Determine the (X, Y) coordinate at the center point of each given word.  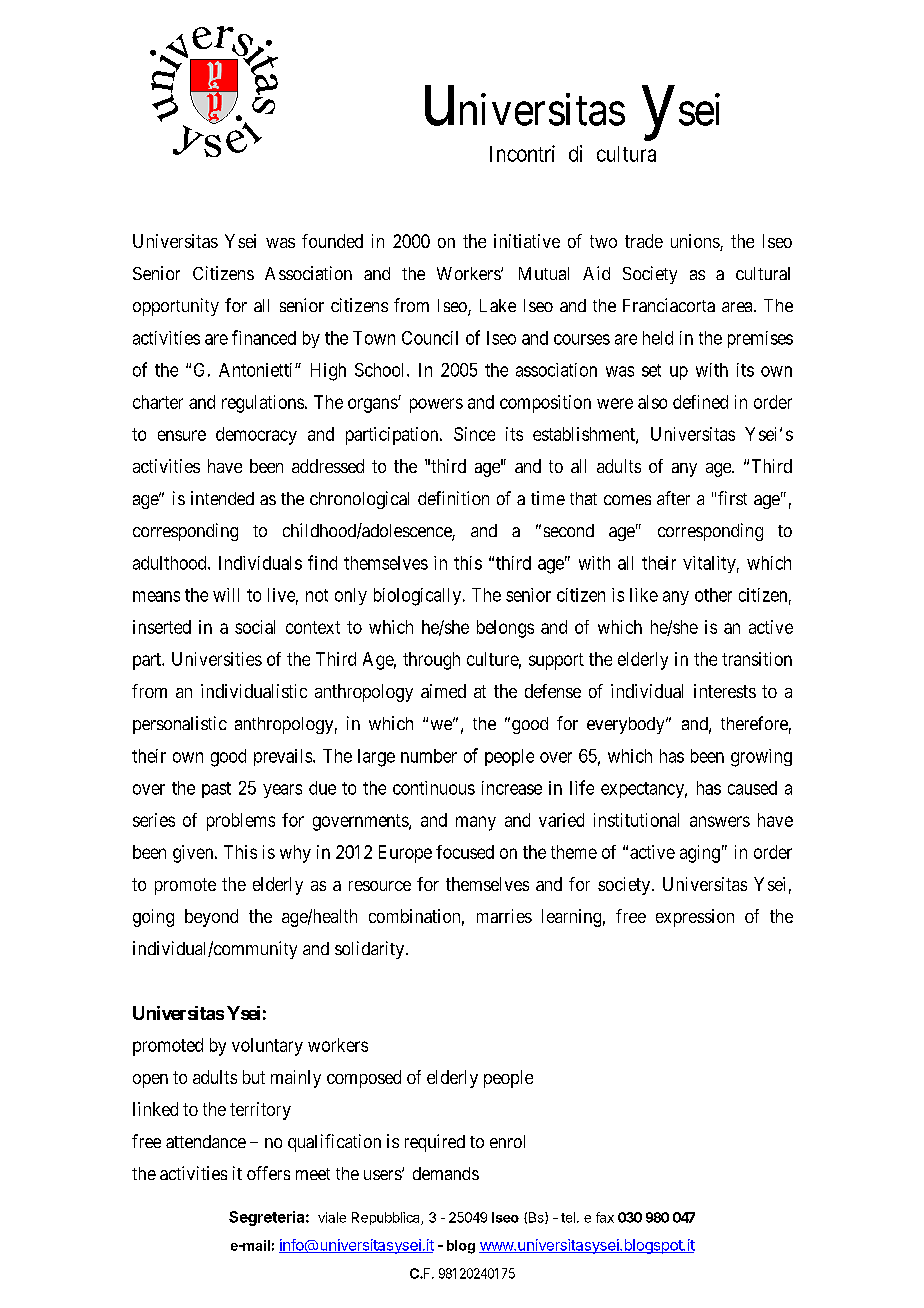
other (713, 595)
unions (696, 242)
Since (474, 434)
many (476, 823)
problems (241, 822)
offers (268, 1173)
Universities (217, 659)
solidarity (371, 950)
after (673, 498)
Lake (498, 305)
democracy (256, 436)
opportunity (176, 307)
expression (695, 918)
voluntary (267, 1047)
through (431, 661)
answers (720, 821)
